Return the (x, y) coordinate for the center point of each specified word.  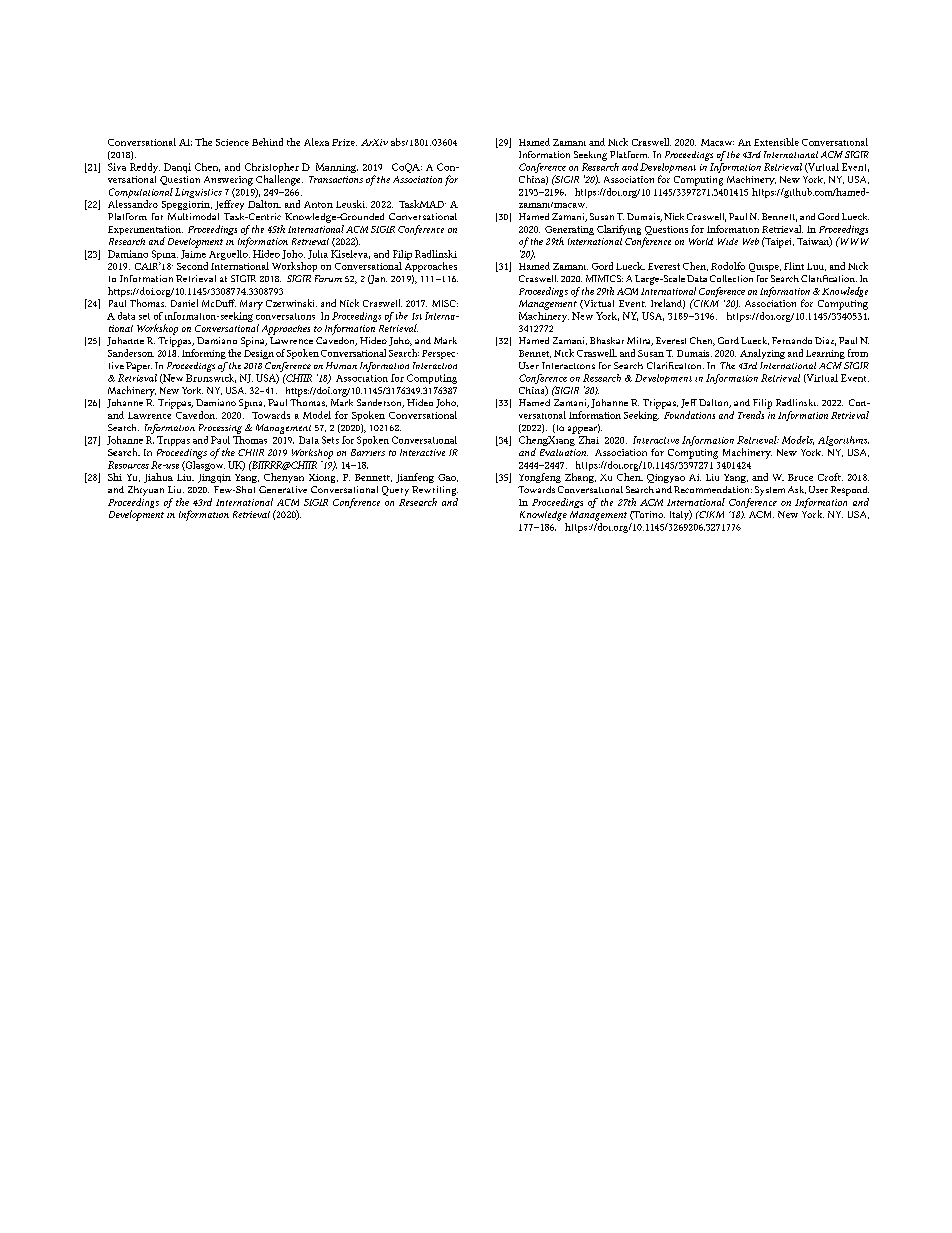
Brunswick (211, 377)
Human (341, 365)
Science (232, 142)
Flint (794, 266)
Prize (344, 142)
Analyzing (762, 354)
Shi (115, 477)
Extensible (776, 142)
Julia (318, 254)
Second (192, 266)
